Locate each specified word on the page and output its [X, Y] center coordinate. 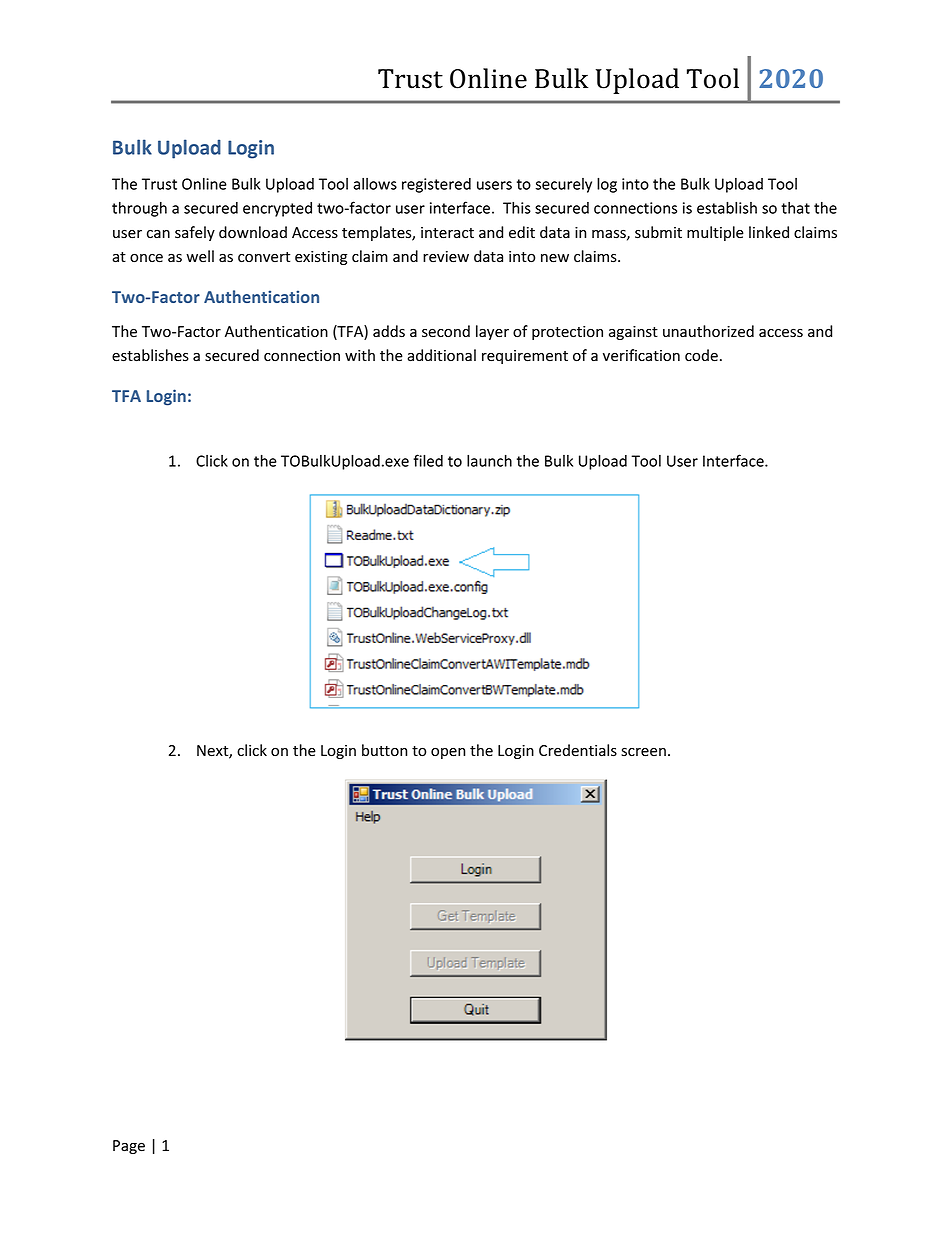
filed [428, 460]
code [701, 355]
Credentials [578, 750]
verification [641, 355]
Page [129, 1147]
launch [489, 460]
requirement [525, 357]
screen [643, 752]
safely [195, 233]
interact [447, 233]
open [448, 753]
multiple [715, 233]
